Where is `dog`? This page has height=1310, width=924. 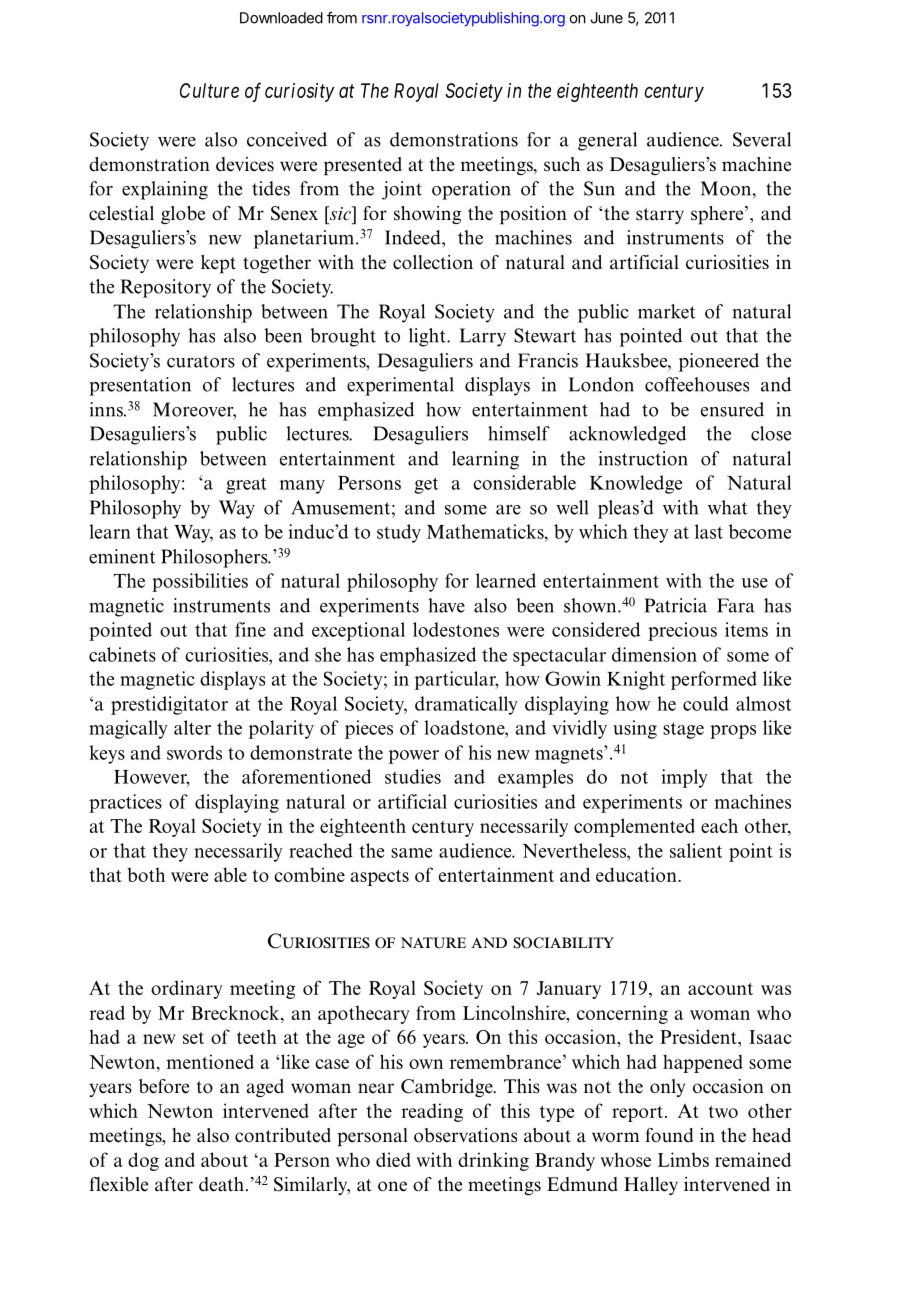 dog is located at coordinates (143, 1161).
